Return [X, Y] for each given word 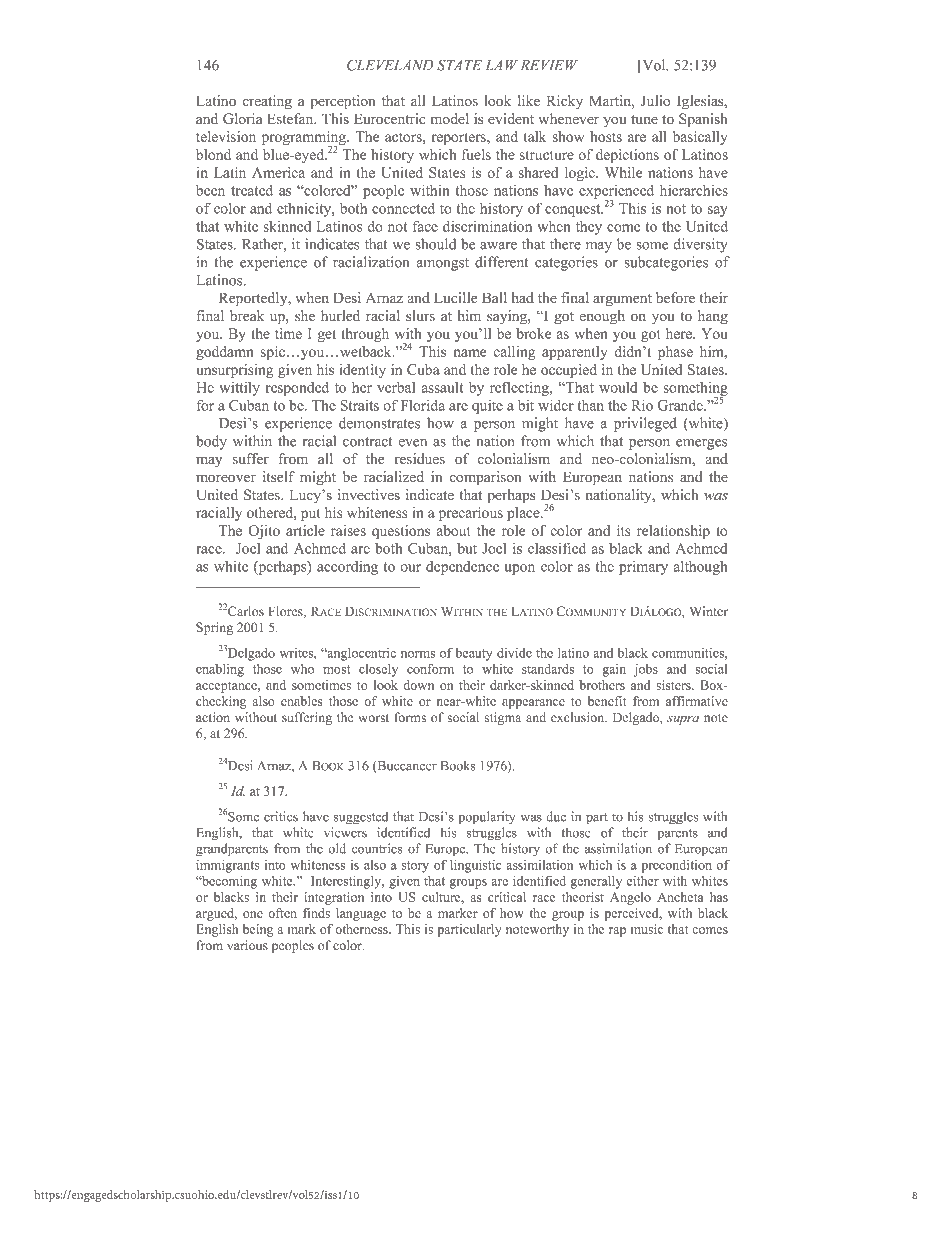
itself [279, 477]
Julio [656, 101]
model [450, 119]
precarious [471, 514]
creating [267, 102]
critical [507, 897]
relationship [673, 532]
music [647, 929]
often [282, 913]
